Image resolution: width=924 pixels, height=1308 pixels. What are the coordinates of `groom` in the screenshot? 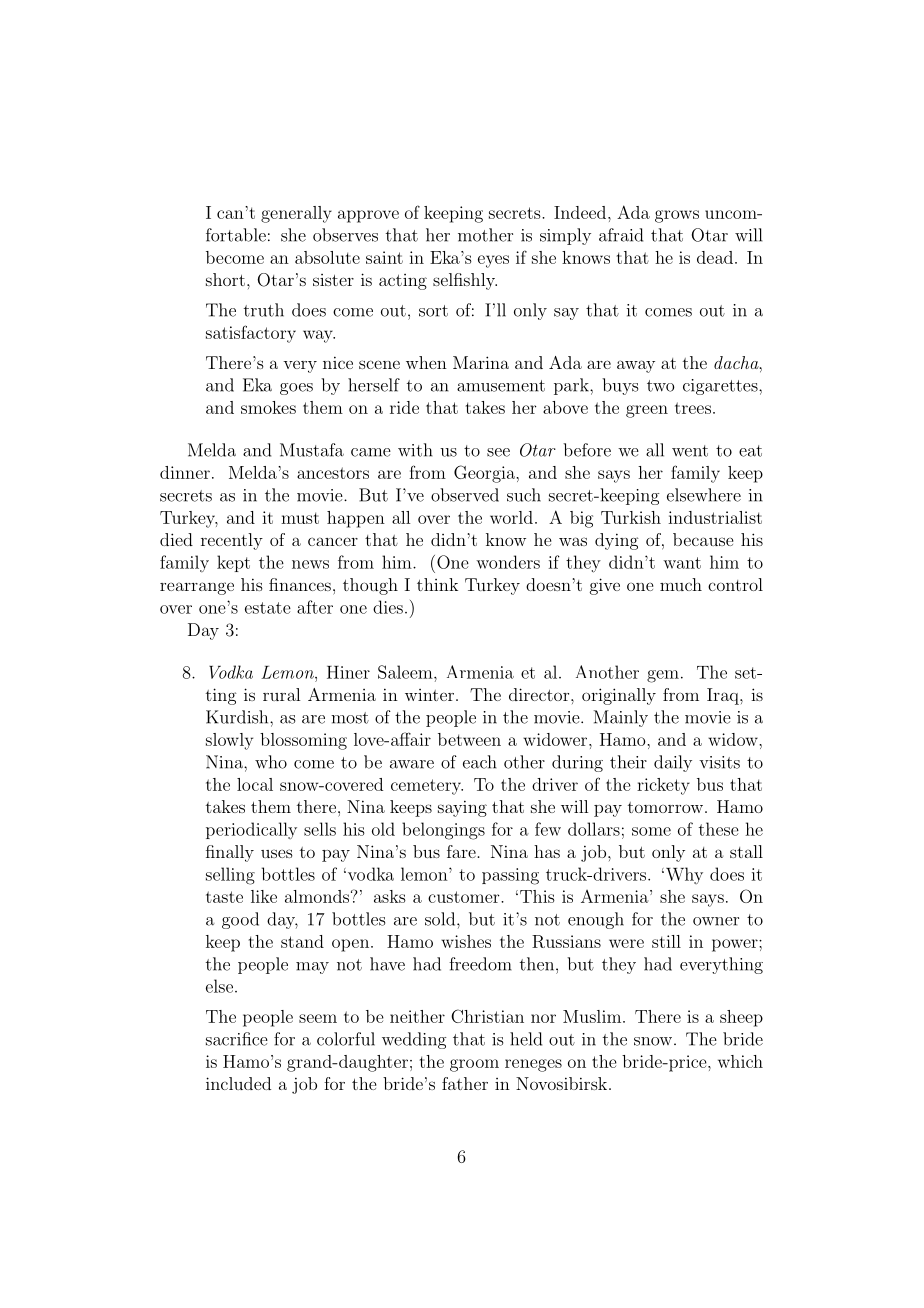 It's located at (474, 1065).
